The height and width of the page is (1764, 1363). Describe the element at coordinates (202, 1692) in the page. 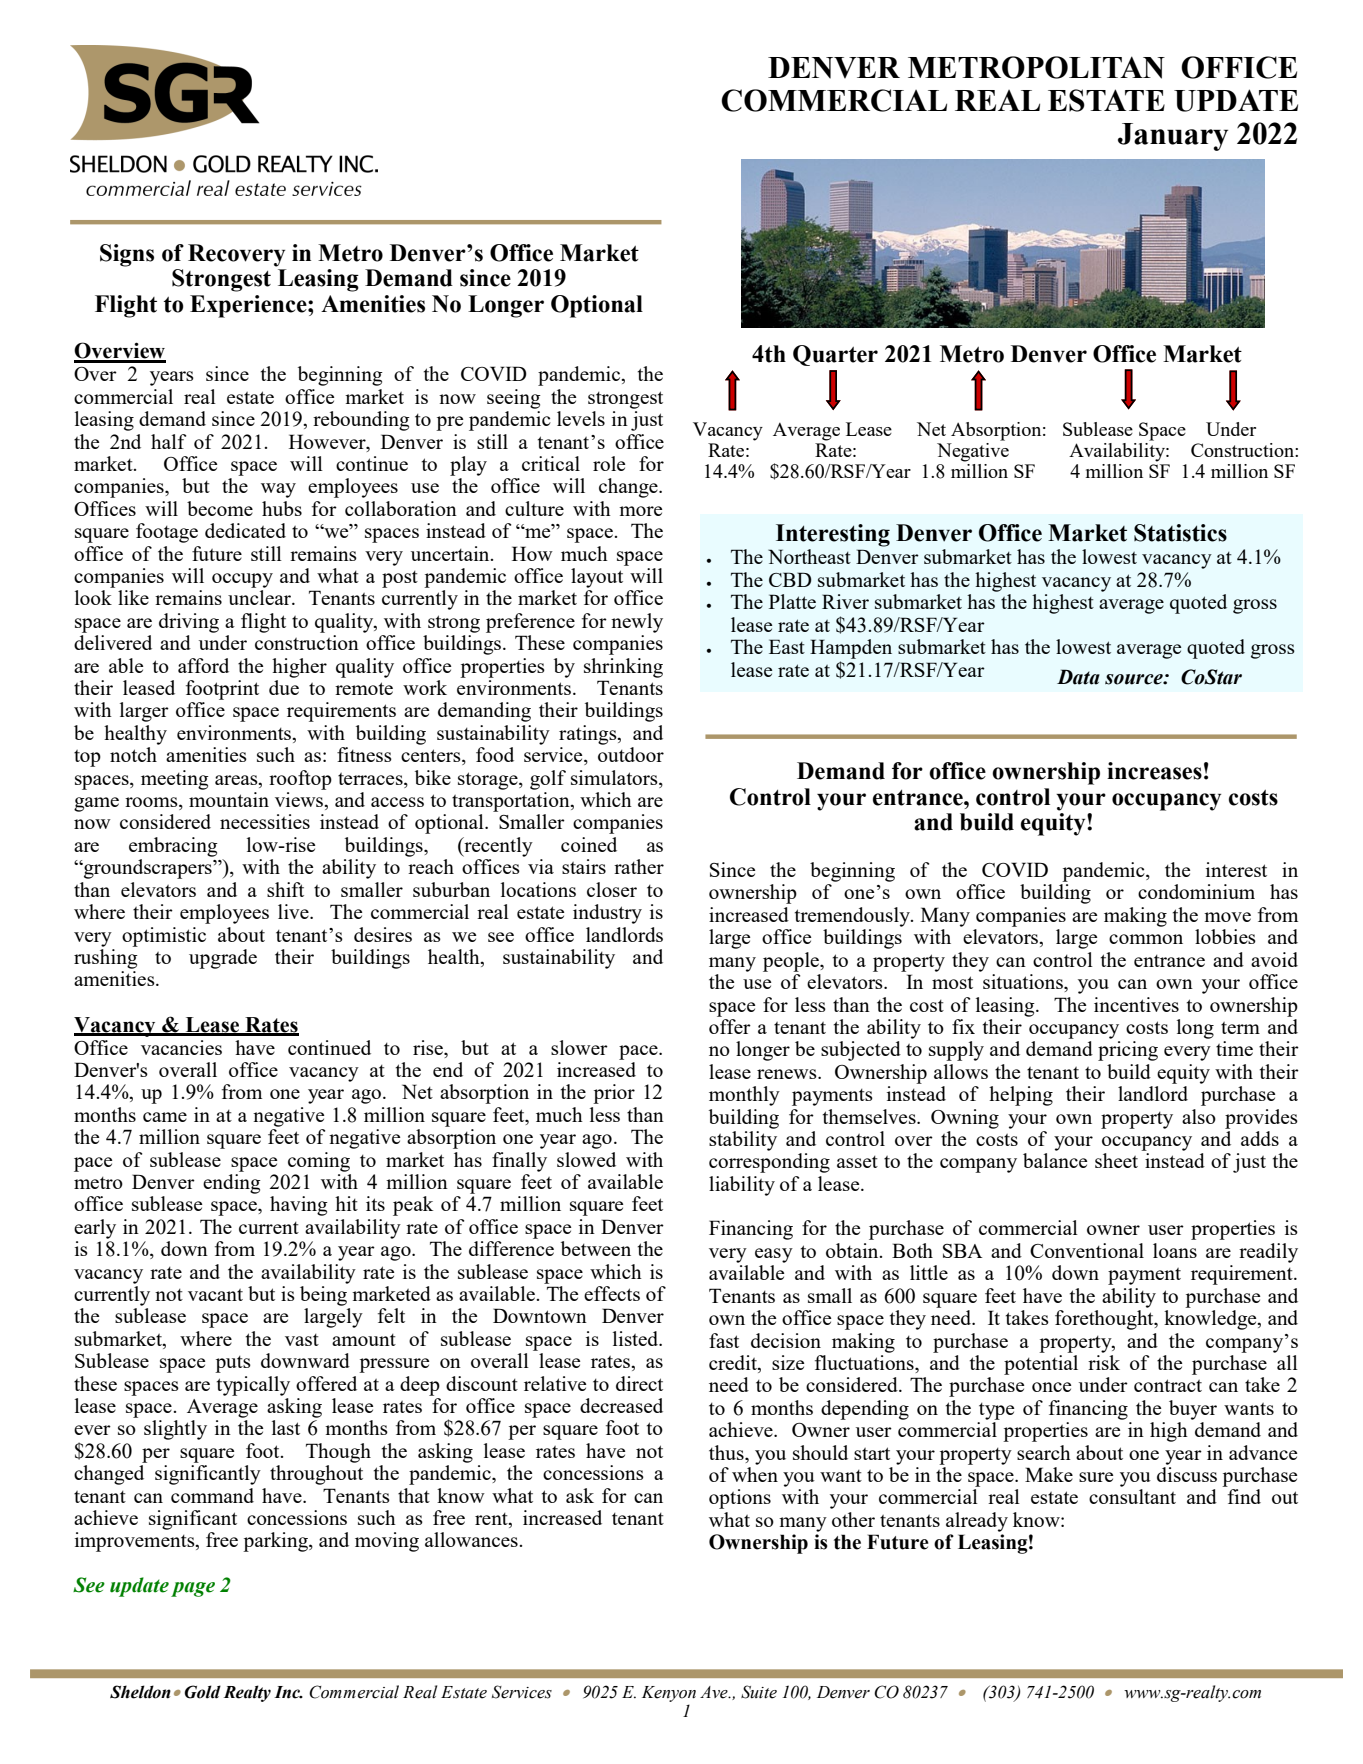

I see `Gold` at that location.
